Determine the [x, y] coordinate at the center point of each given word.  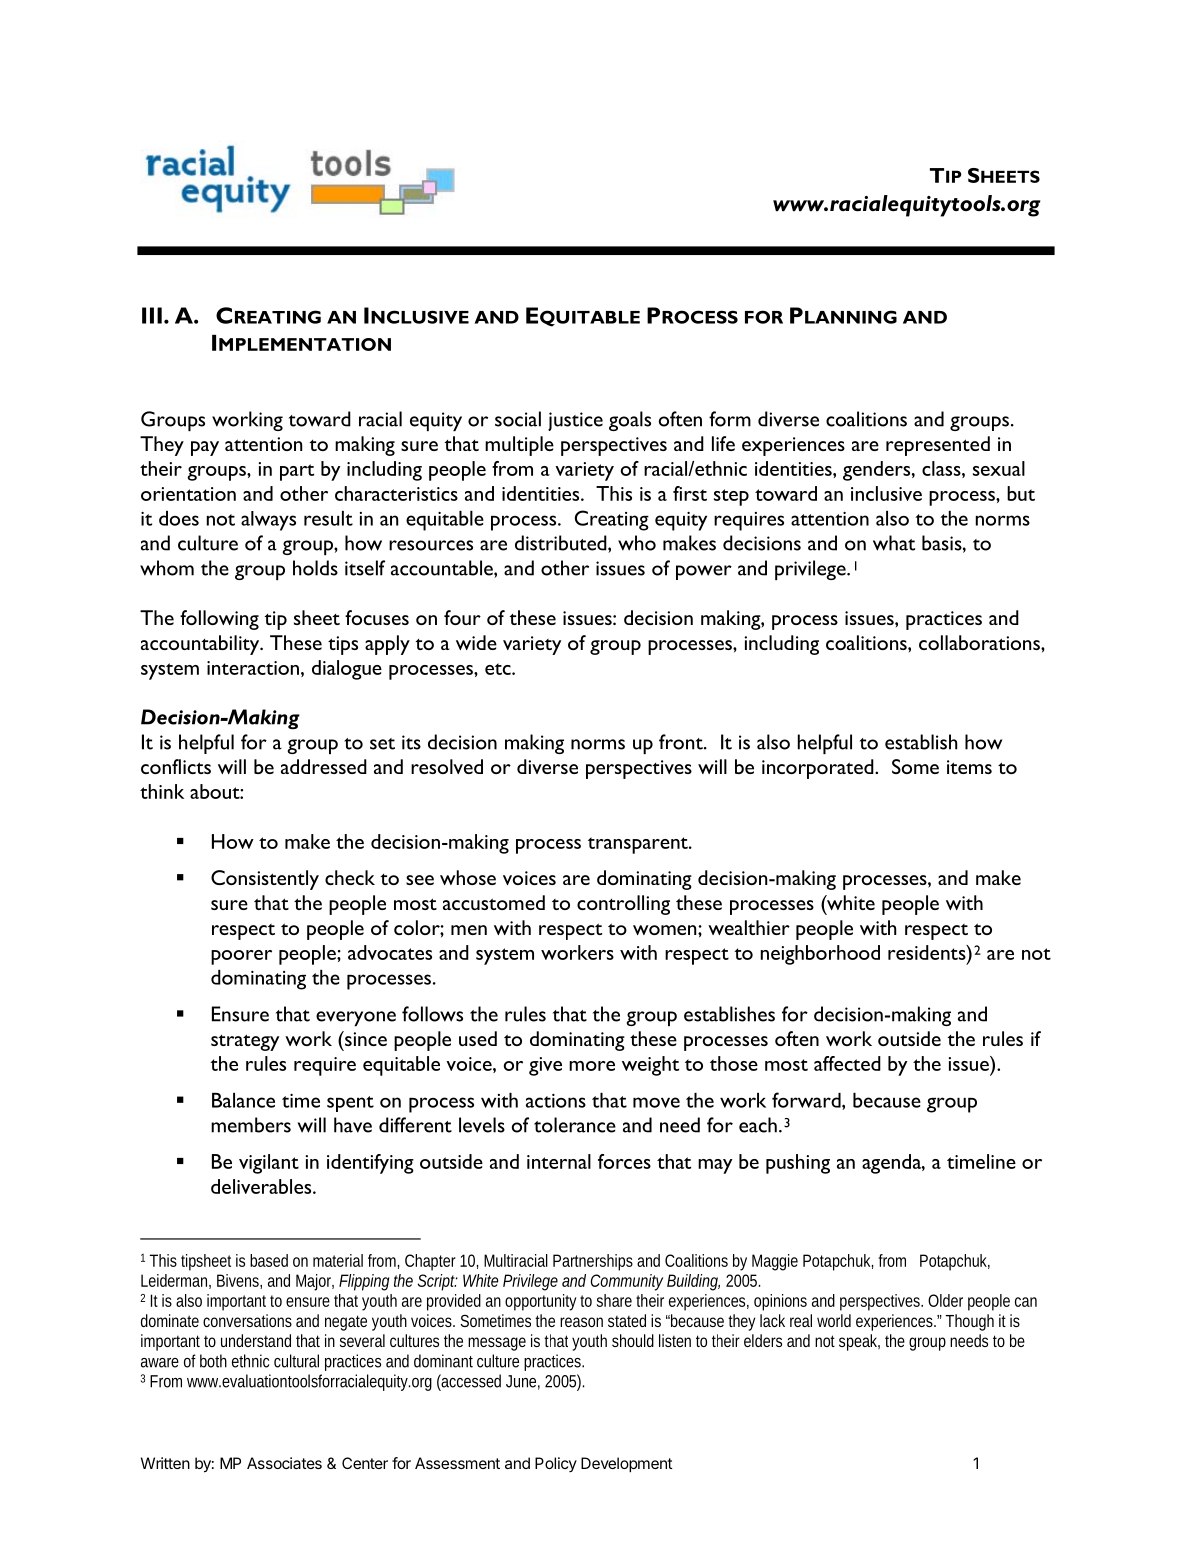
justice [575, 421]
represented [938, 446]
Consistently [265, 880]
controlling [623, 905]
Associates [284, 1463]
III [152, 315]
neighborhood [820, 955]
